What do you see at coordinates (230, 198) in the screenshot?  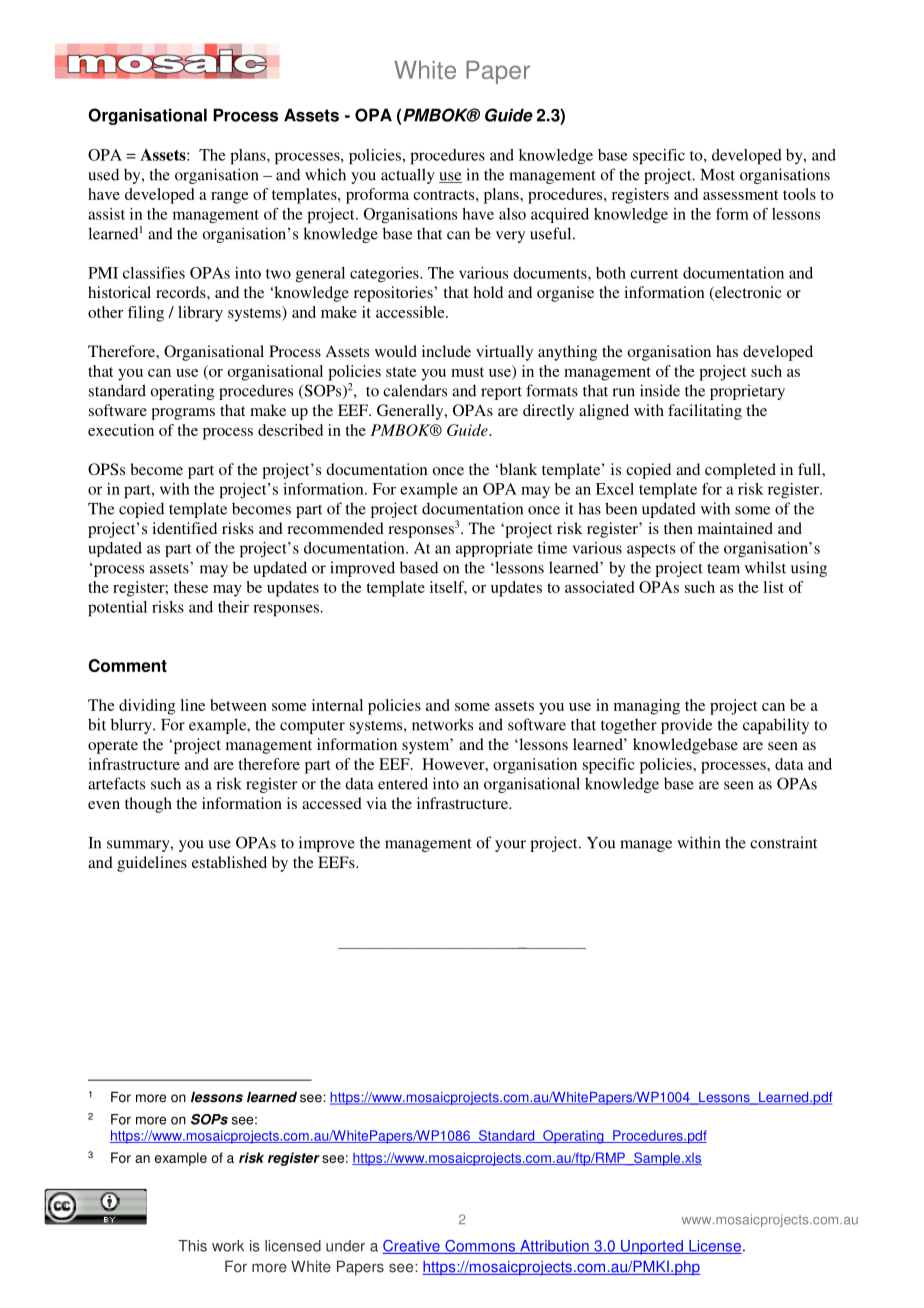 I see `range` at bounding box center [230, 198].
